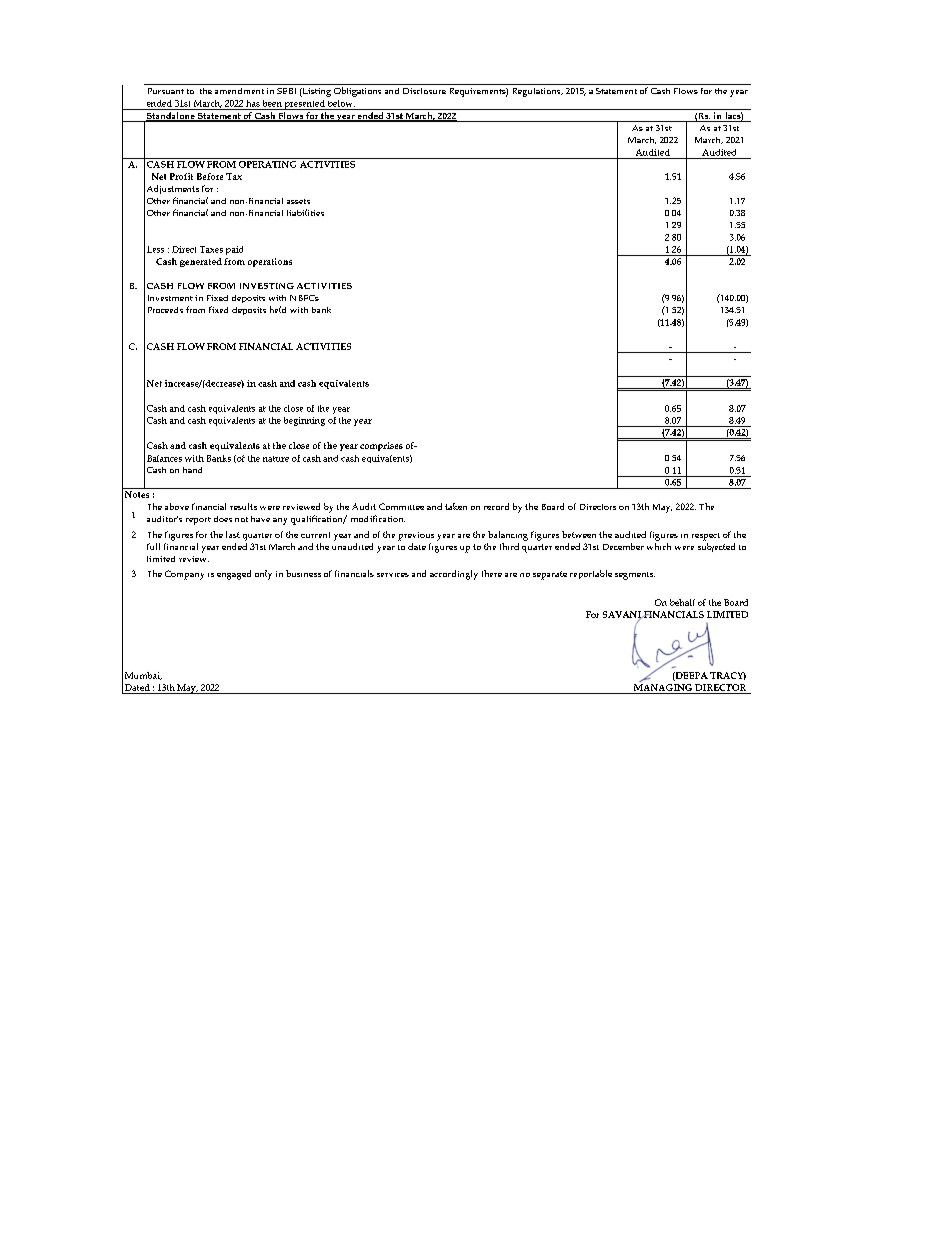 This image has width=952, height=1233. What do you see at coordinates (454, 575) in the image?
I see `accordingly` at bounding box center [454, 575].
